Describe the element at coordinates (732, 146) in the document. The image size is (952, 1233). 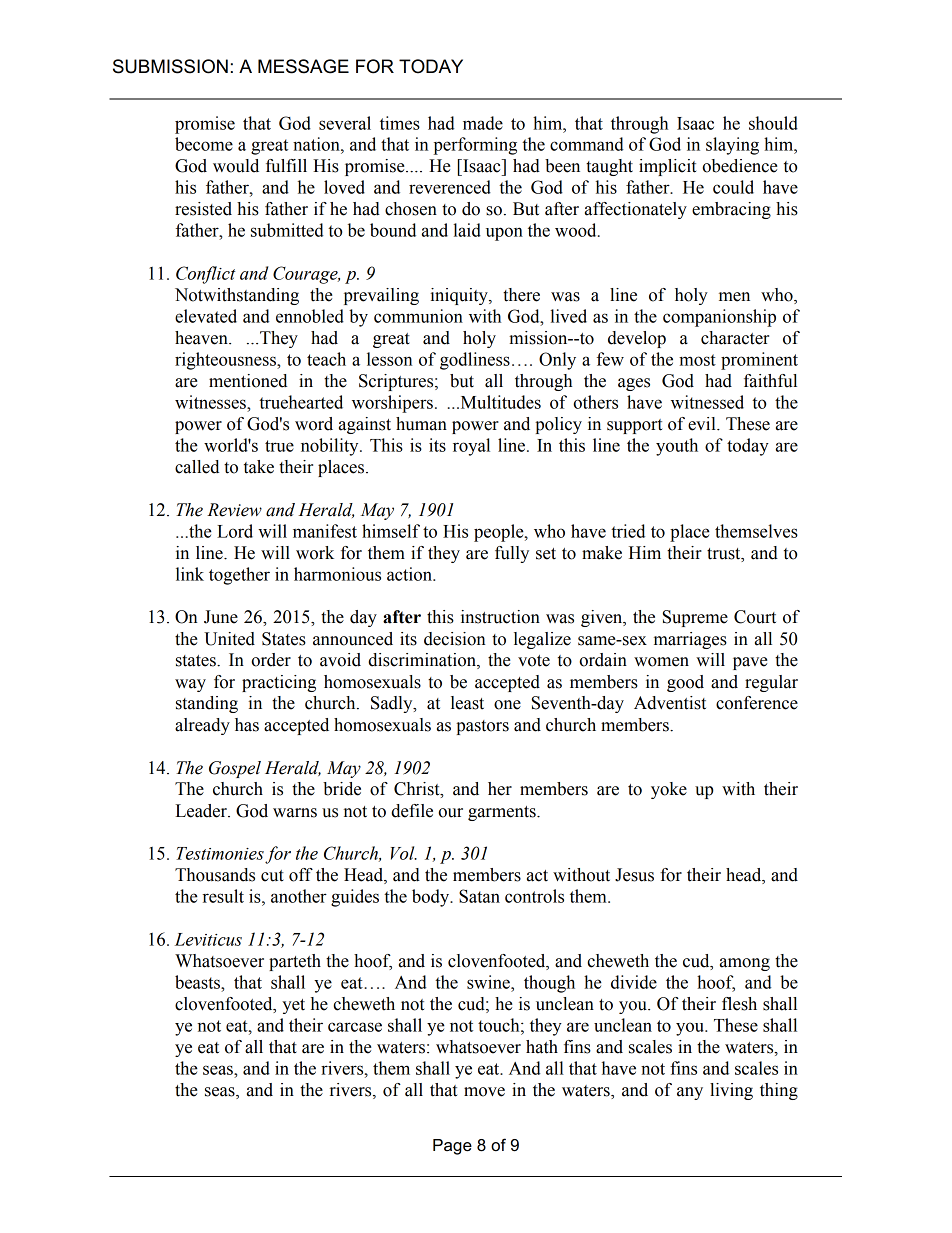
I see `slaying` at that location.
